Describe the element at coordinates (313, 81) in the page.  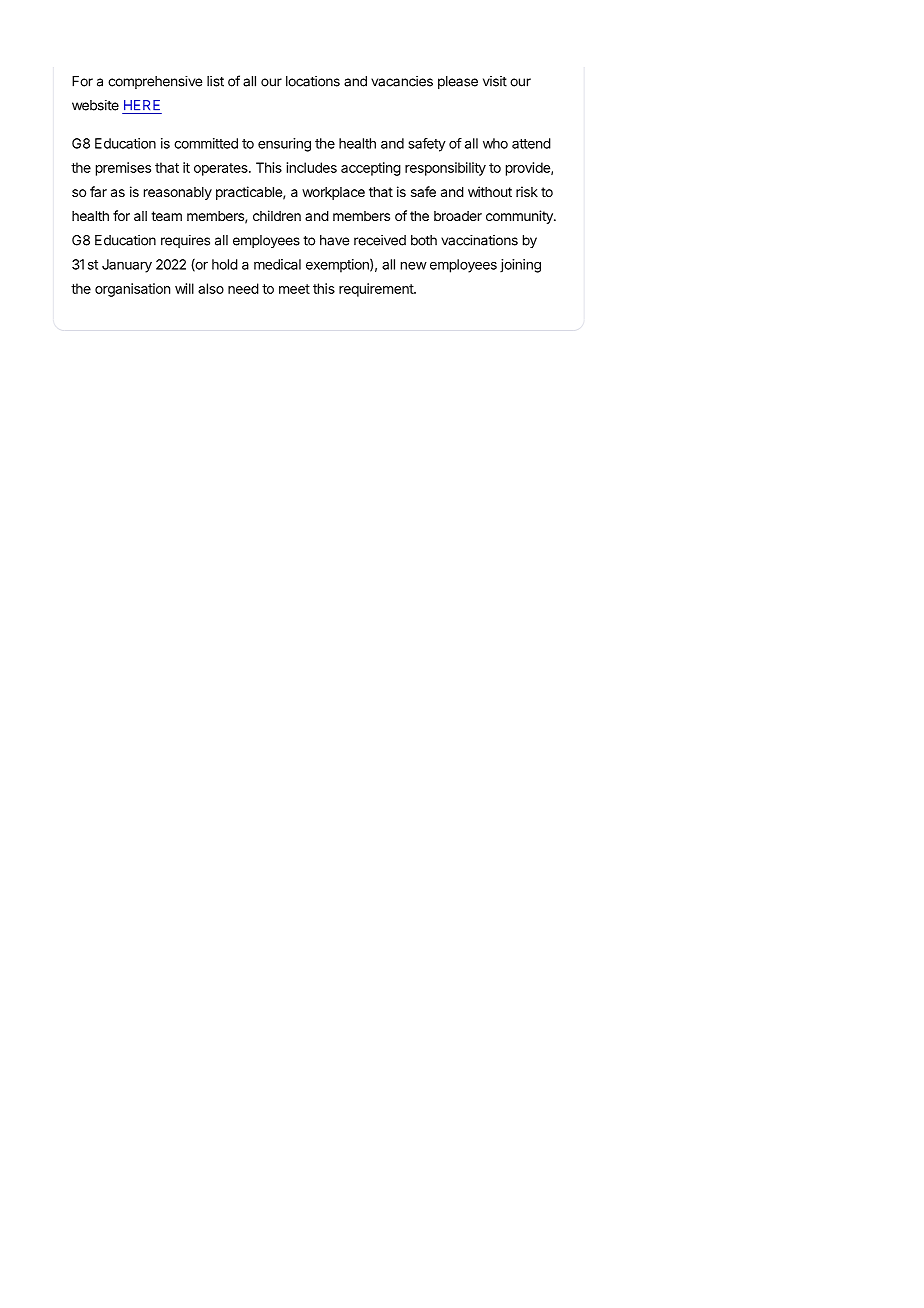
I see `locations` at that location.
